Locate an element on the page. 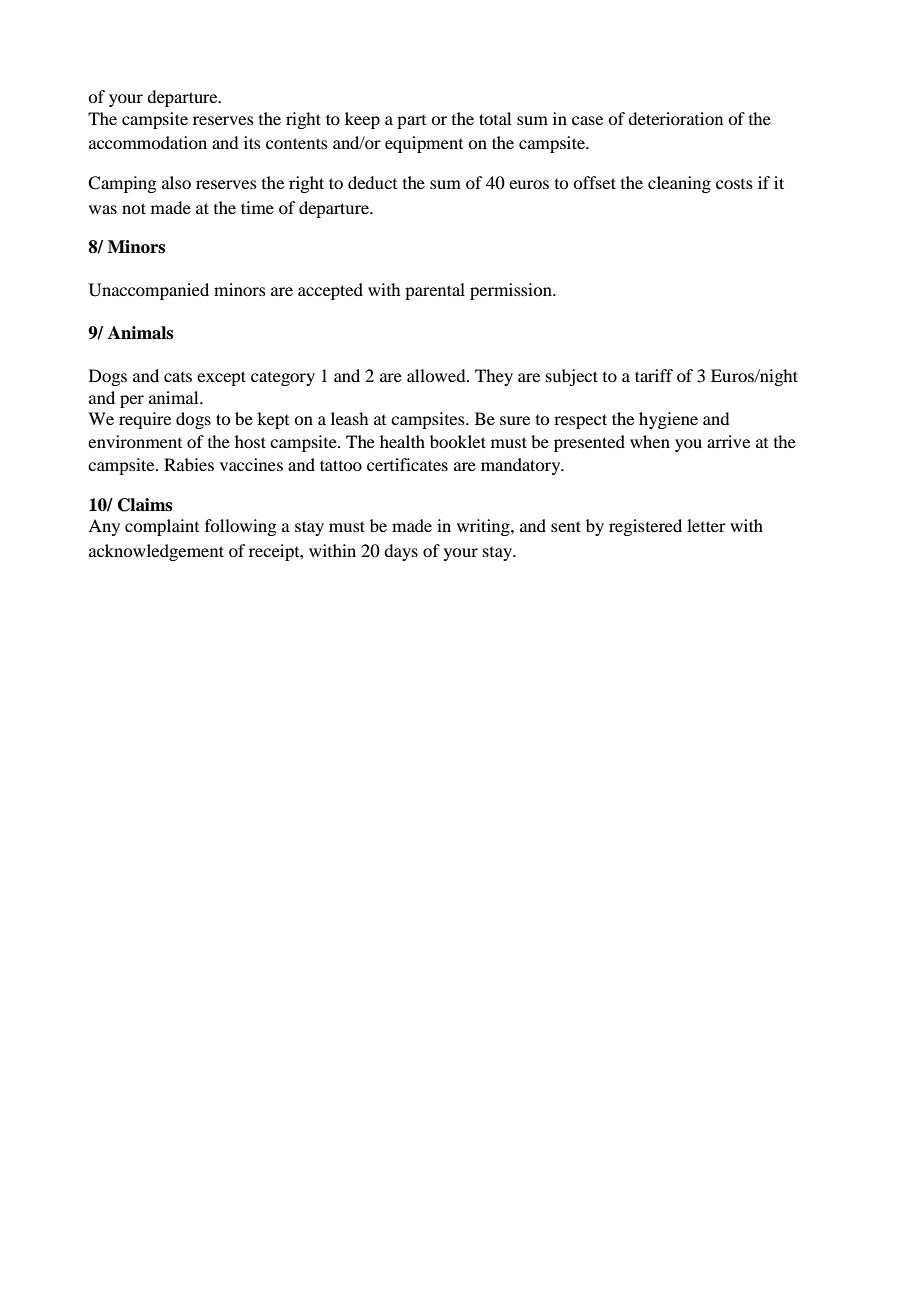 This image has width=924, height=1309. when is located at coordinates (650, 441).
